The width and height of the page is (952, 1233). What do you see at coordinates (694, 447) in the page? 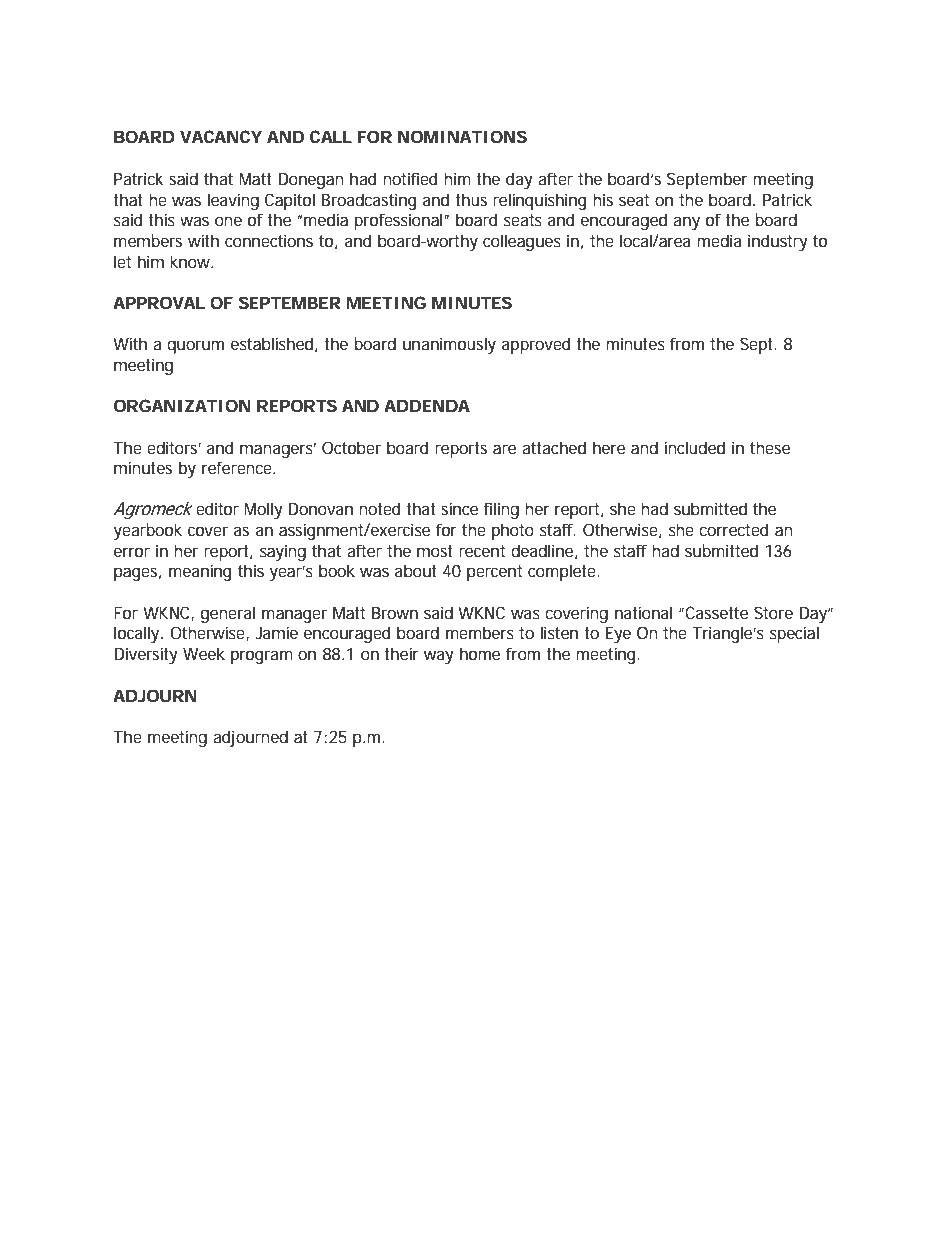
I see `included` at bounding box center [694, 447].
